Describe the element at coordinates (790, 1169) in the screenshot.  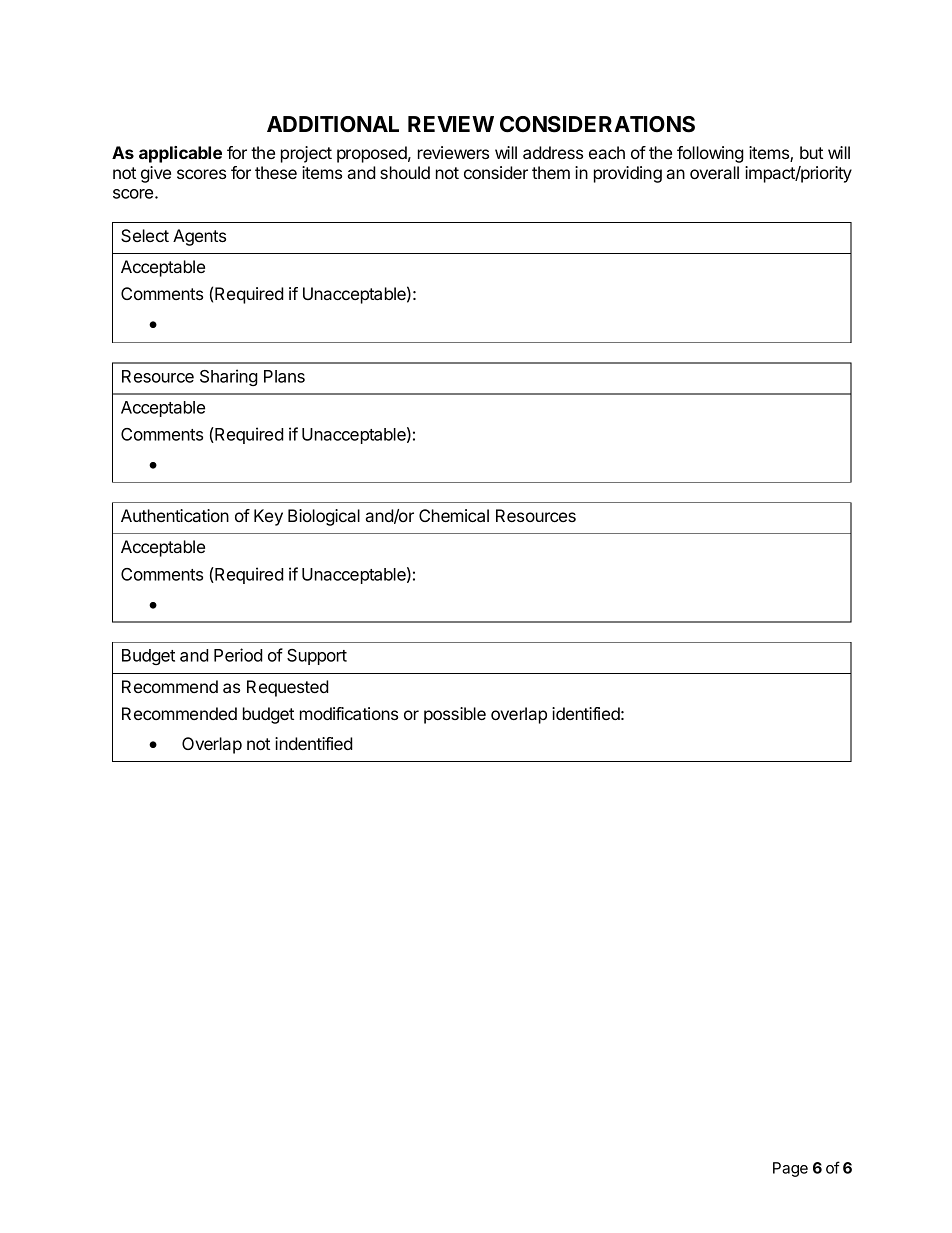
I see `Page` at that location.
